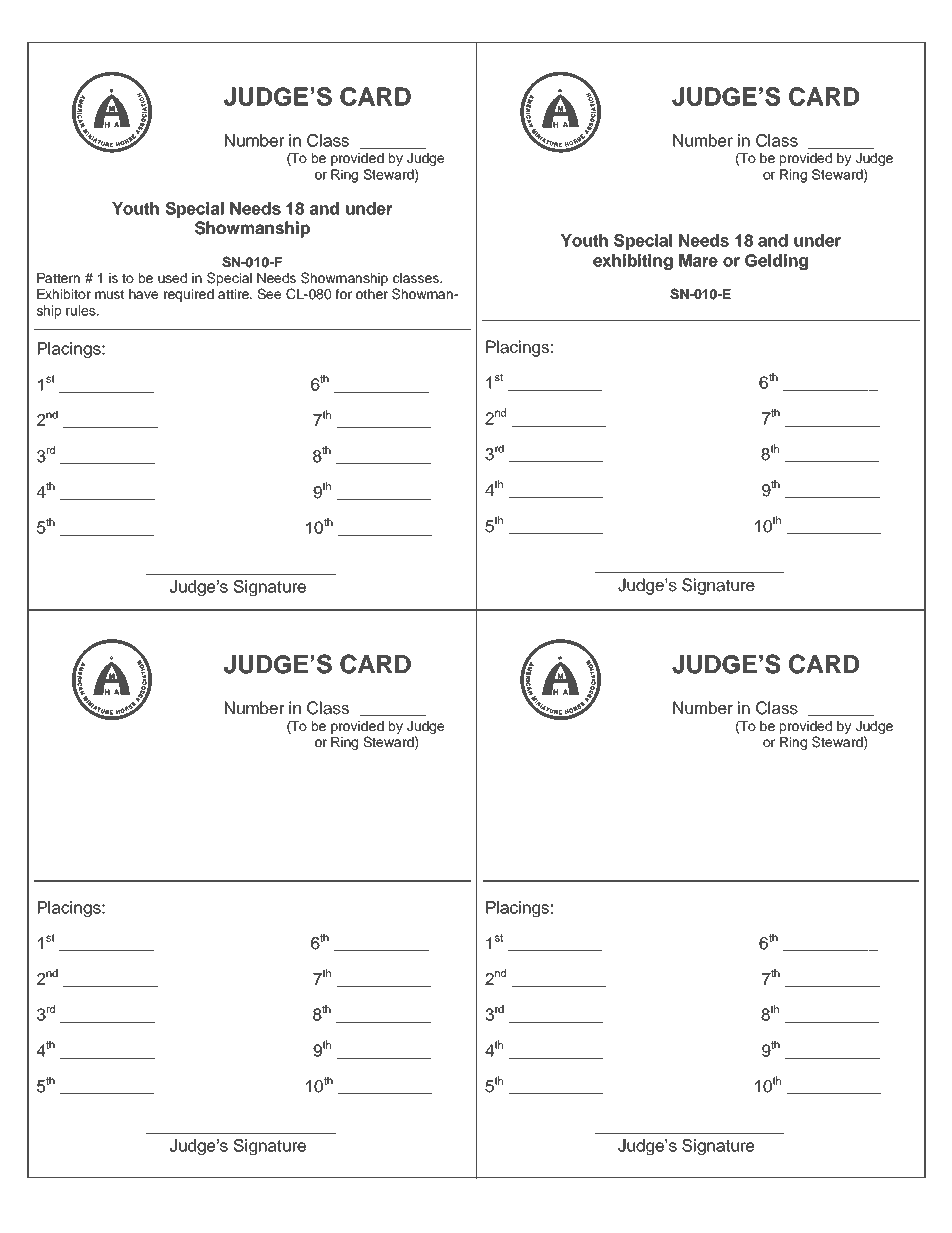  What do you see at coordinates (172, 278) in the screenshot?
I see `used` at bounding box center [172, 278].
